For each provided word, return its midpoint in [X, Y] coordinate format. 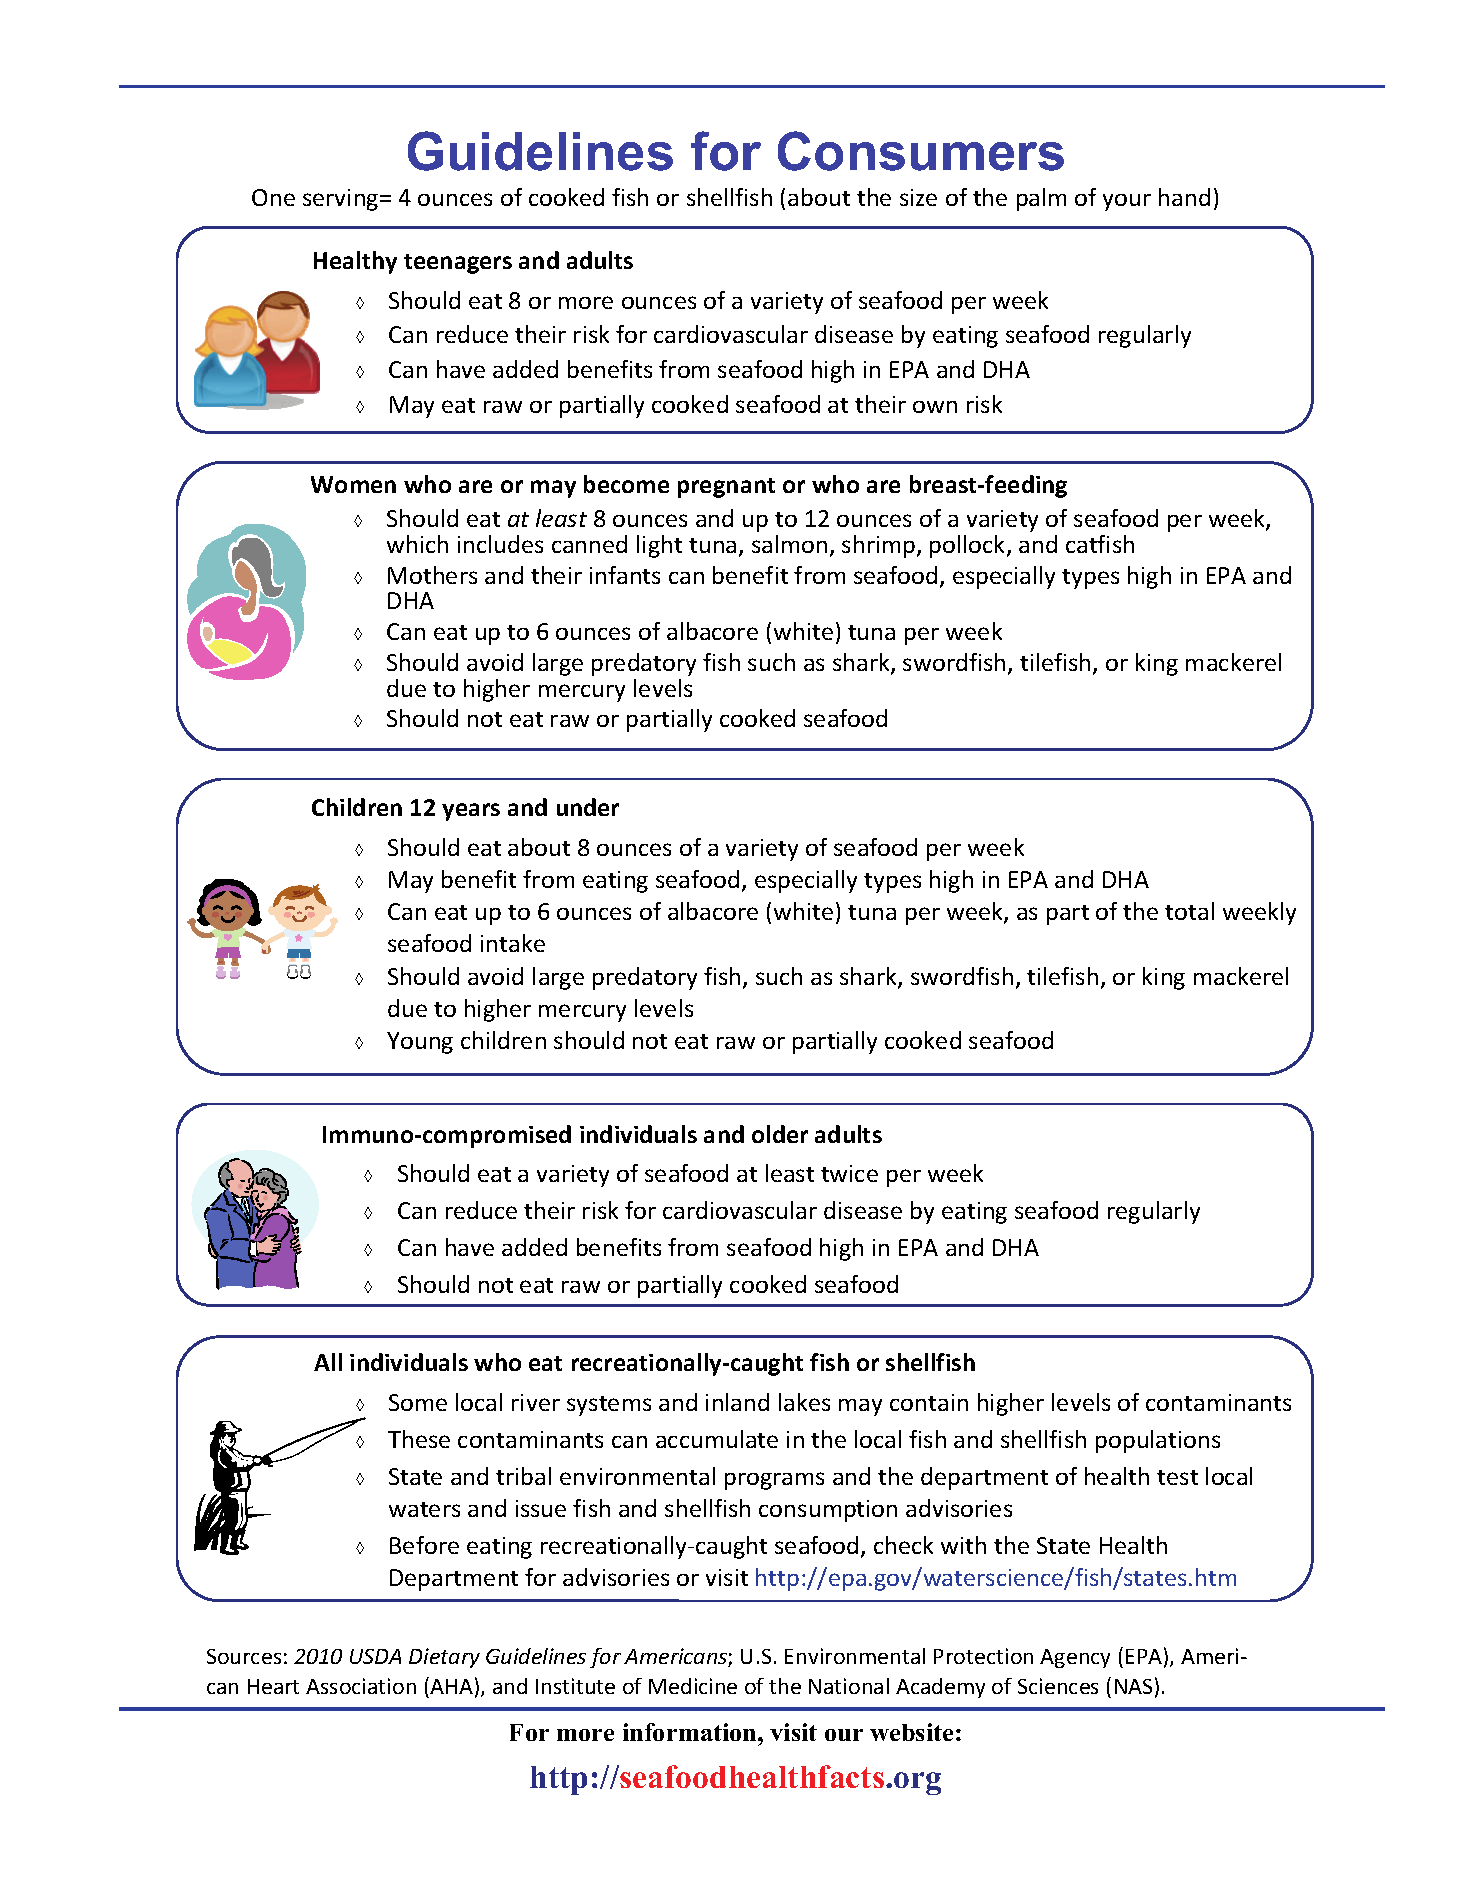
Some [418, 1402]
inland [737, 1402]
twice [849, 1173]
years [471, 812]
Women [353, 484]
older [780, 1134]
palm [1041, 199]
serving [342, 200]
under [588, 807]
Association [361, 1686]
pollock [969, 546]
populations [1158, 1441]
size [918, 197]
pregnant [726, 488]
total [1189, 911]
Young [420, 1043]
